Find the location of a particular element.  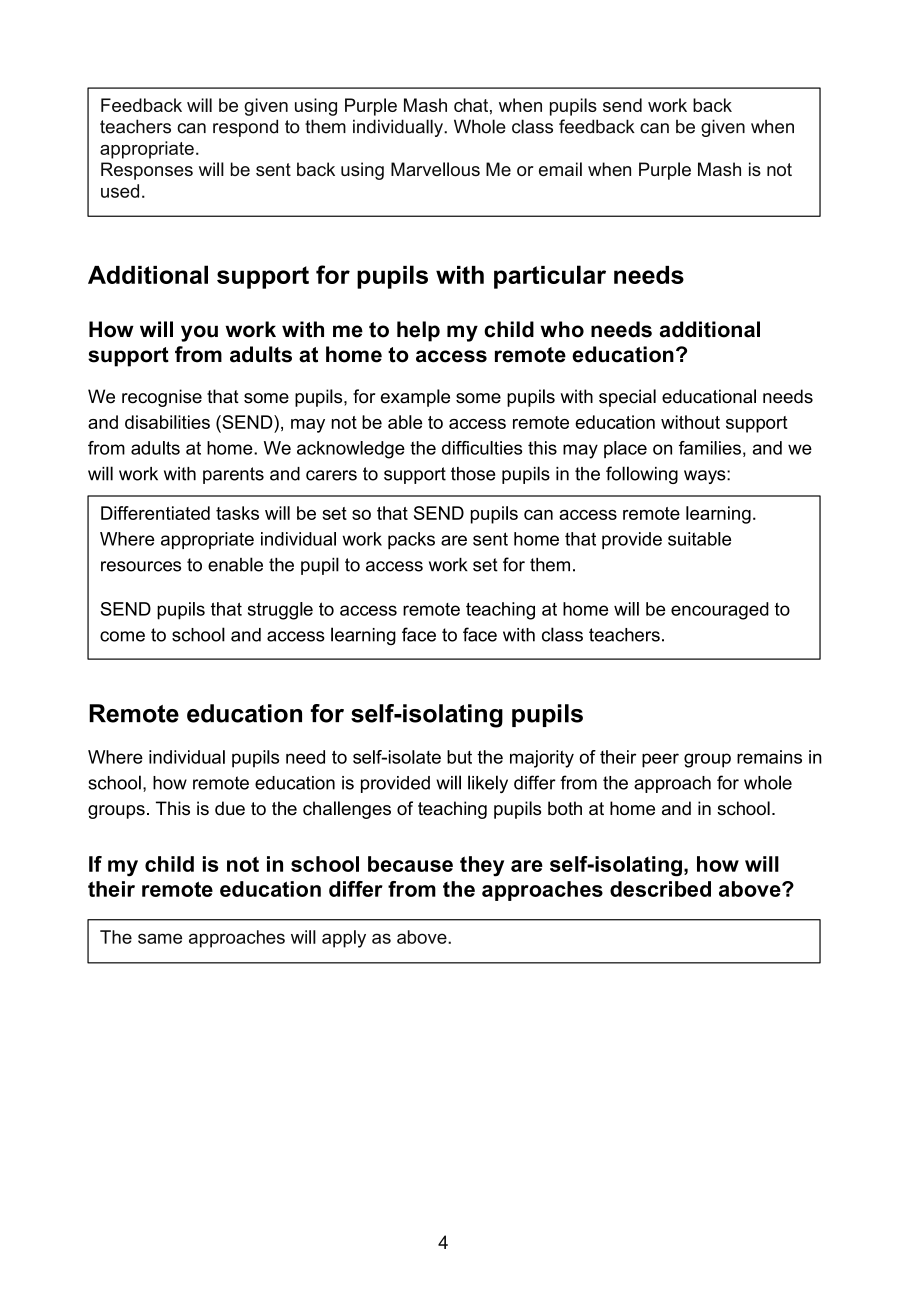

Marvellous is located at coordinates (435, 169).
